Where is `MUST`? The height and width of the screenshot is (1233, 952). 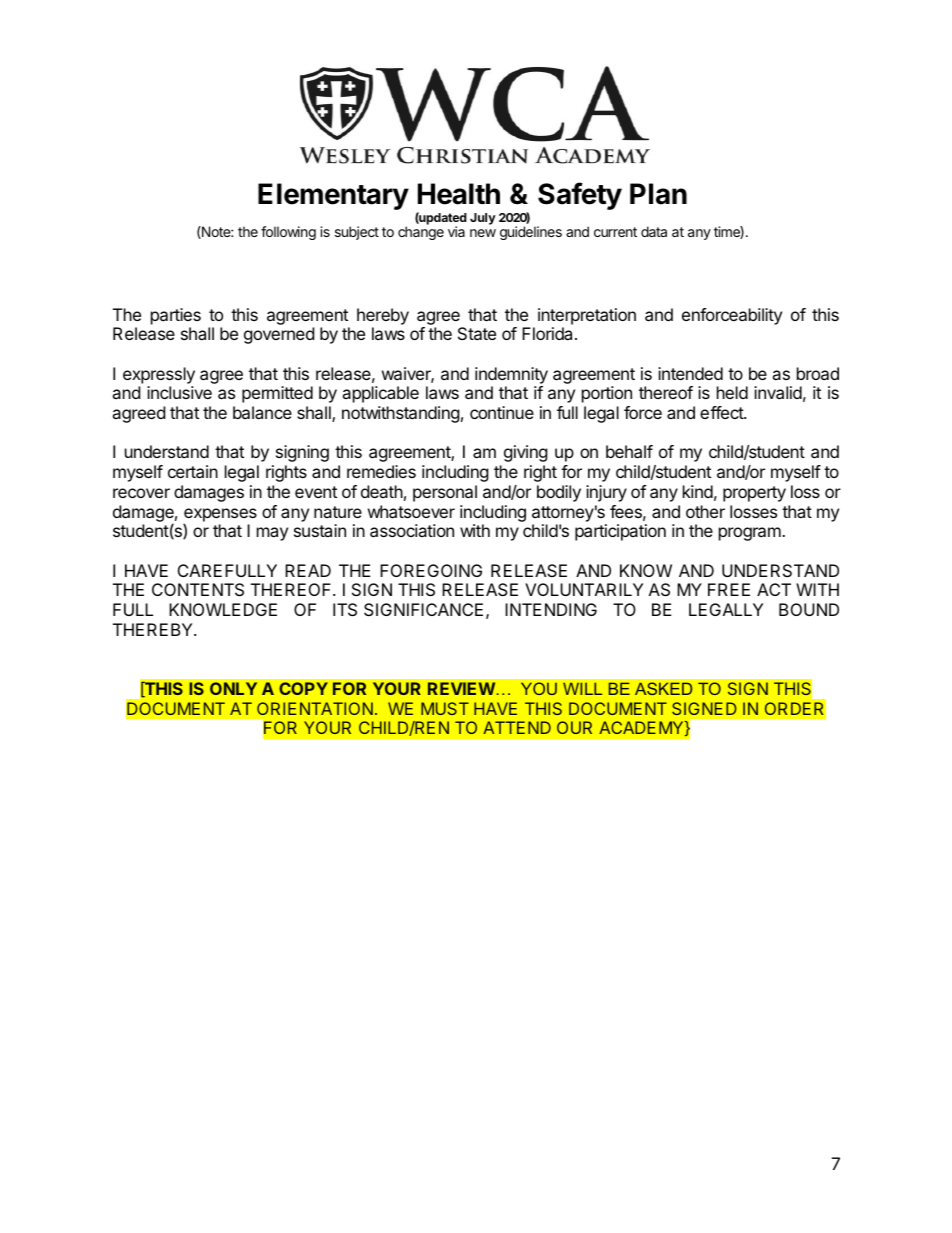 MUST is located at coordinates (445, 708).
